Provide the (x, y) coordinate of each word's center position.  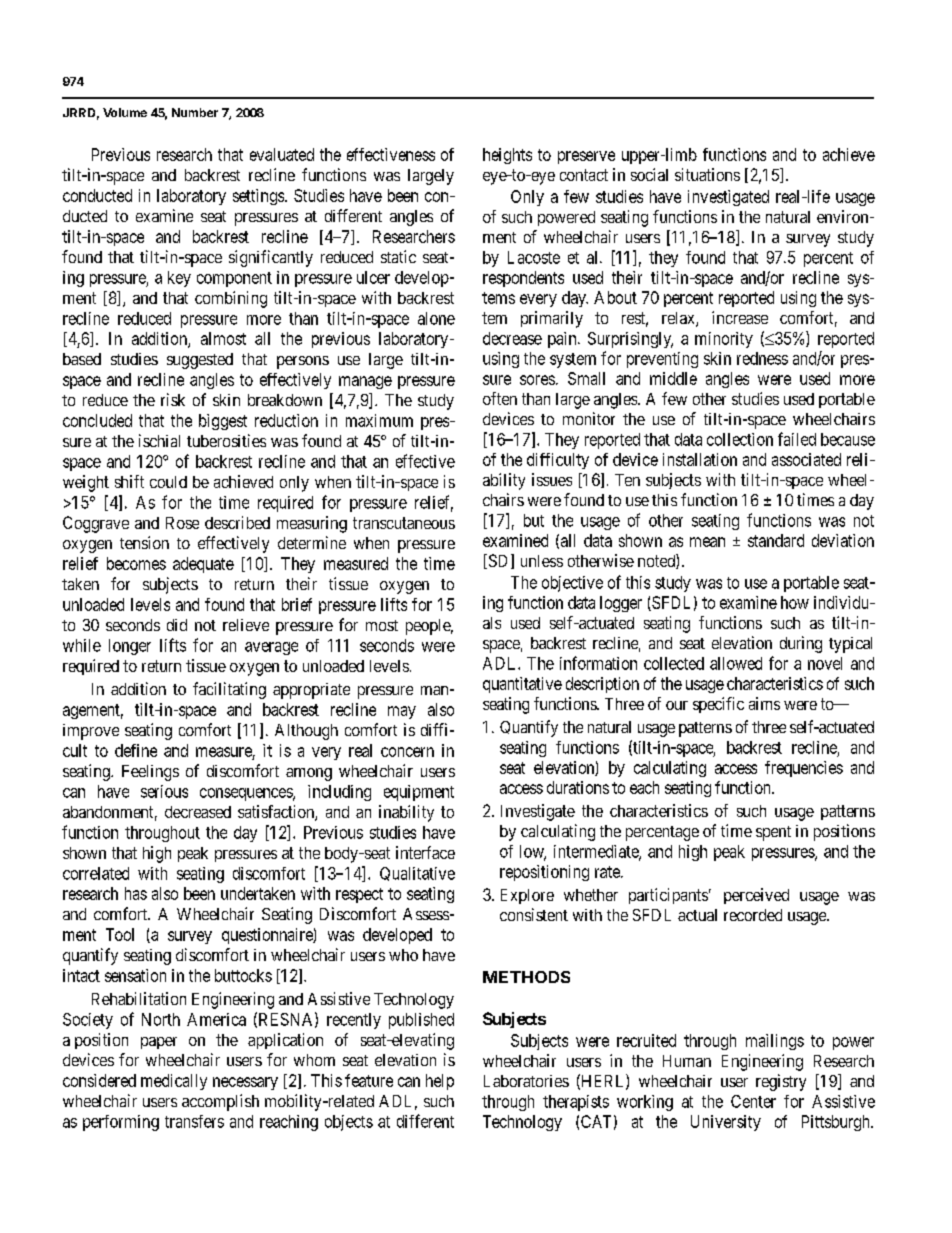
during (801, 644)
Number (195, 112)
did (177, 625)
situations (707, 174)
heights (507, 156)
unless (542, 561)
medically (174, 1082)
